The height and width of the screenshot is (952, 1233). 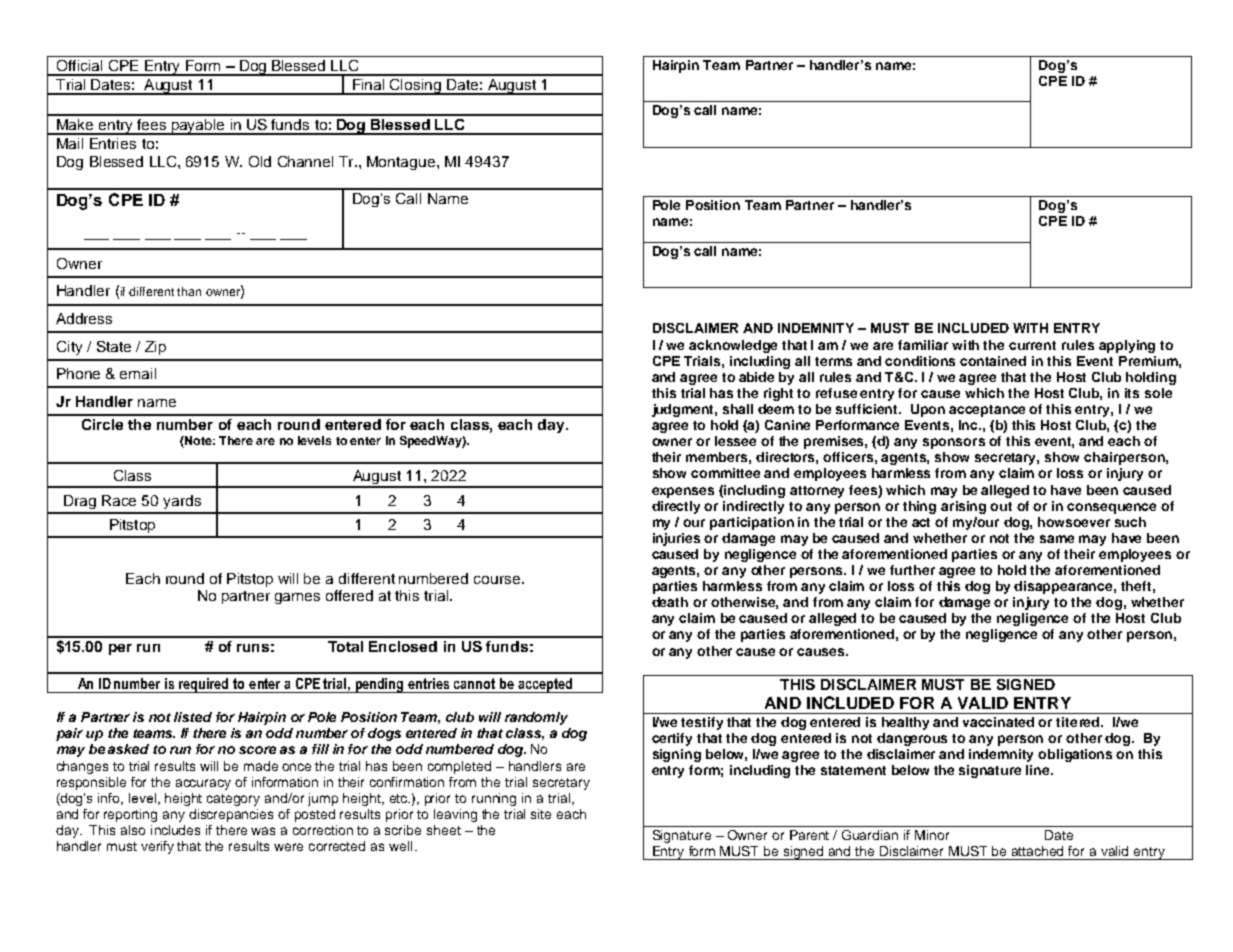 What do you see at coordinates (402, 163) in the screenshot?
I see `Montague` at bounding box center [402, 163].
